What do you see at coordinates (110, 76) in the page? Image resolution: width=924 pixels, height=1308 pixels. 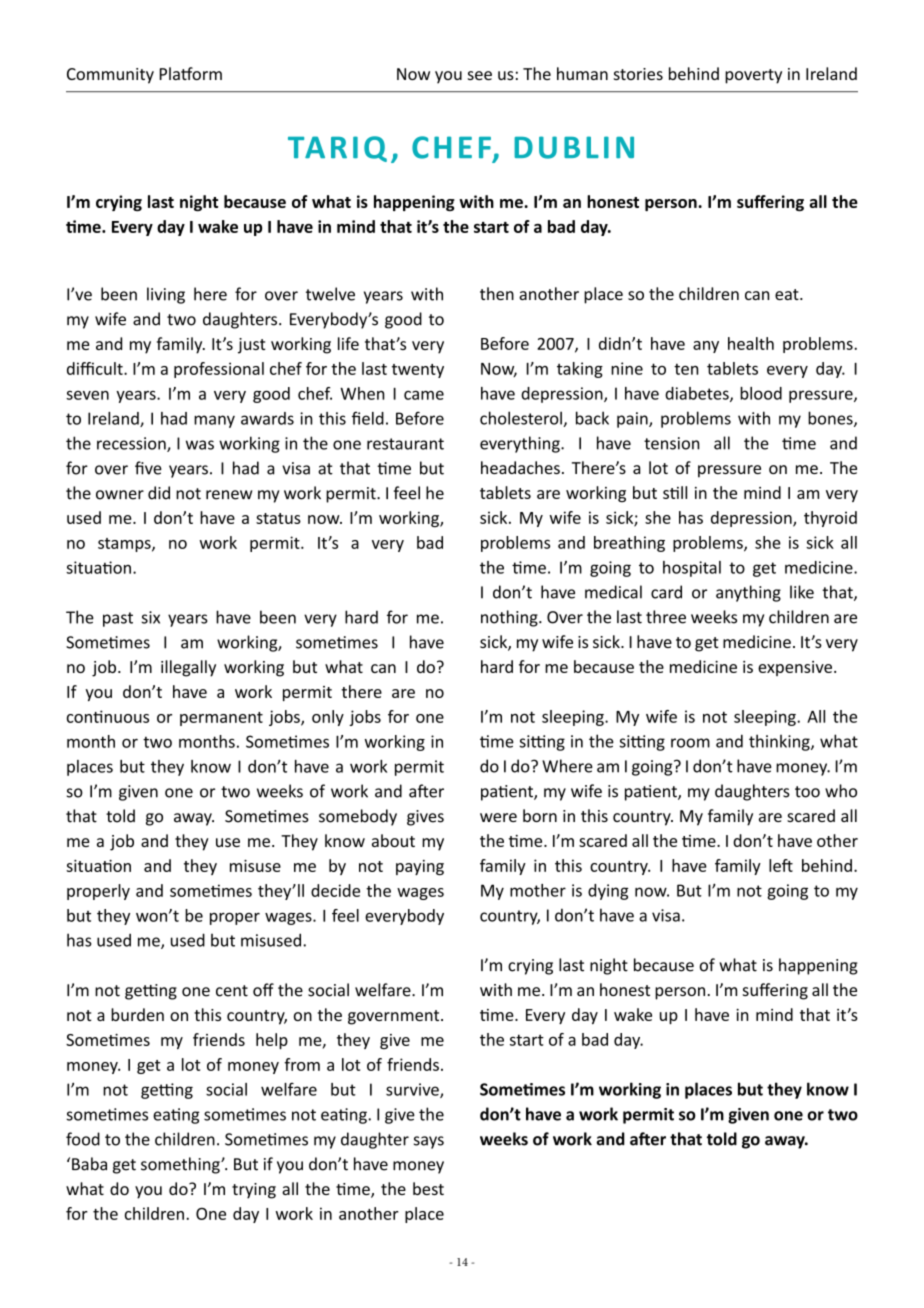 I see `Community` at bounding box center [110, 76].
